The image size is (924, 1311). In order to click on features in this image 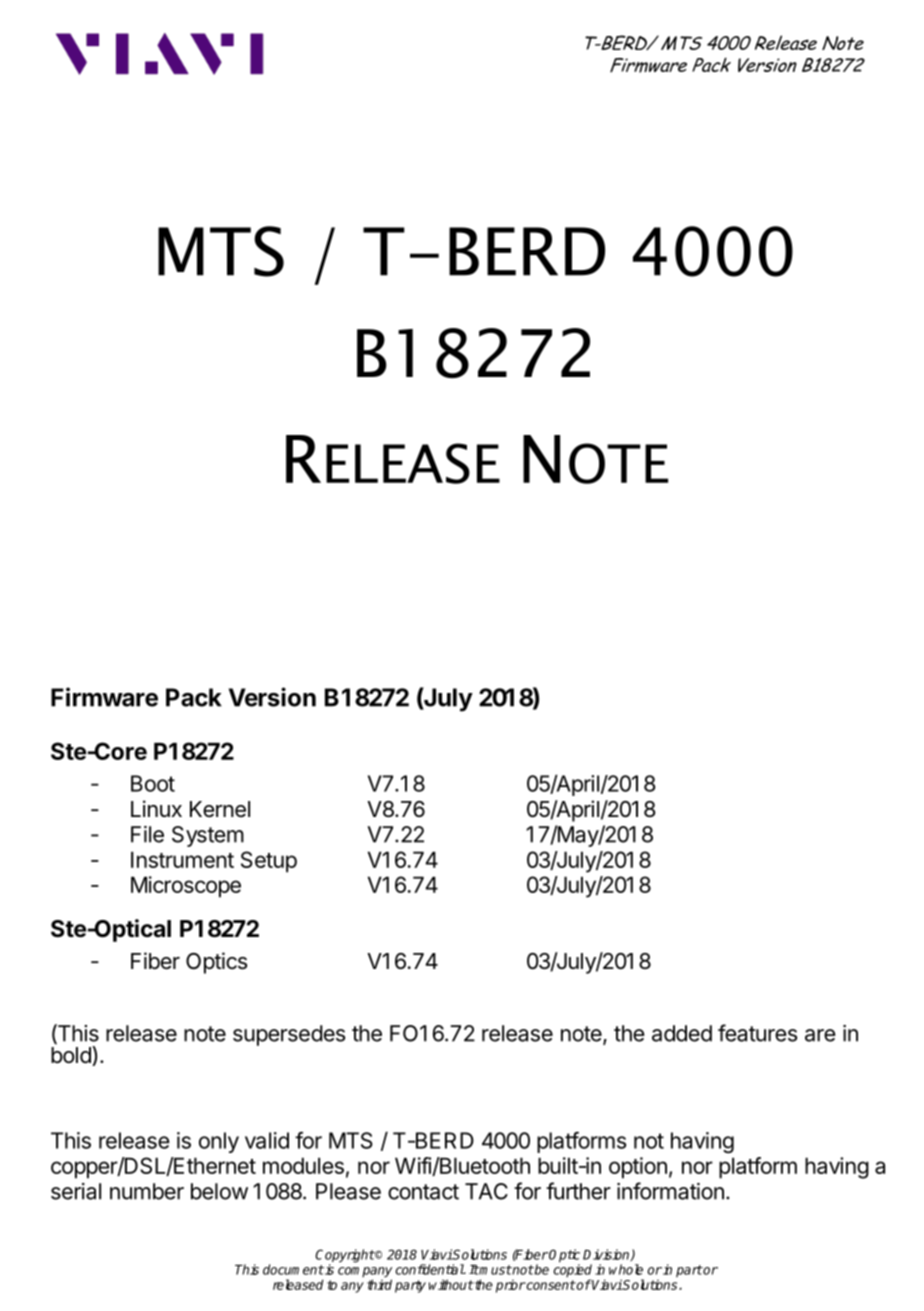, I will do `click(757, 1033)`.
